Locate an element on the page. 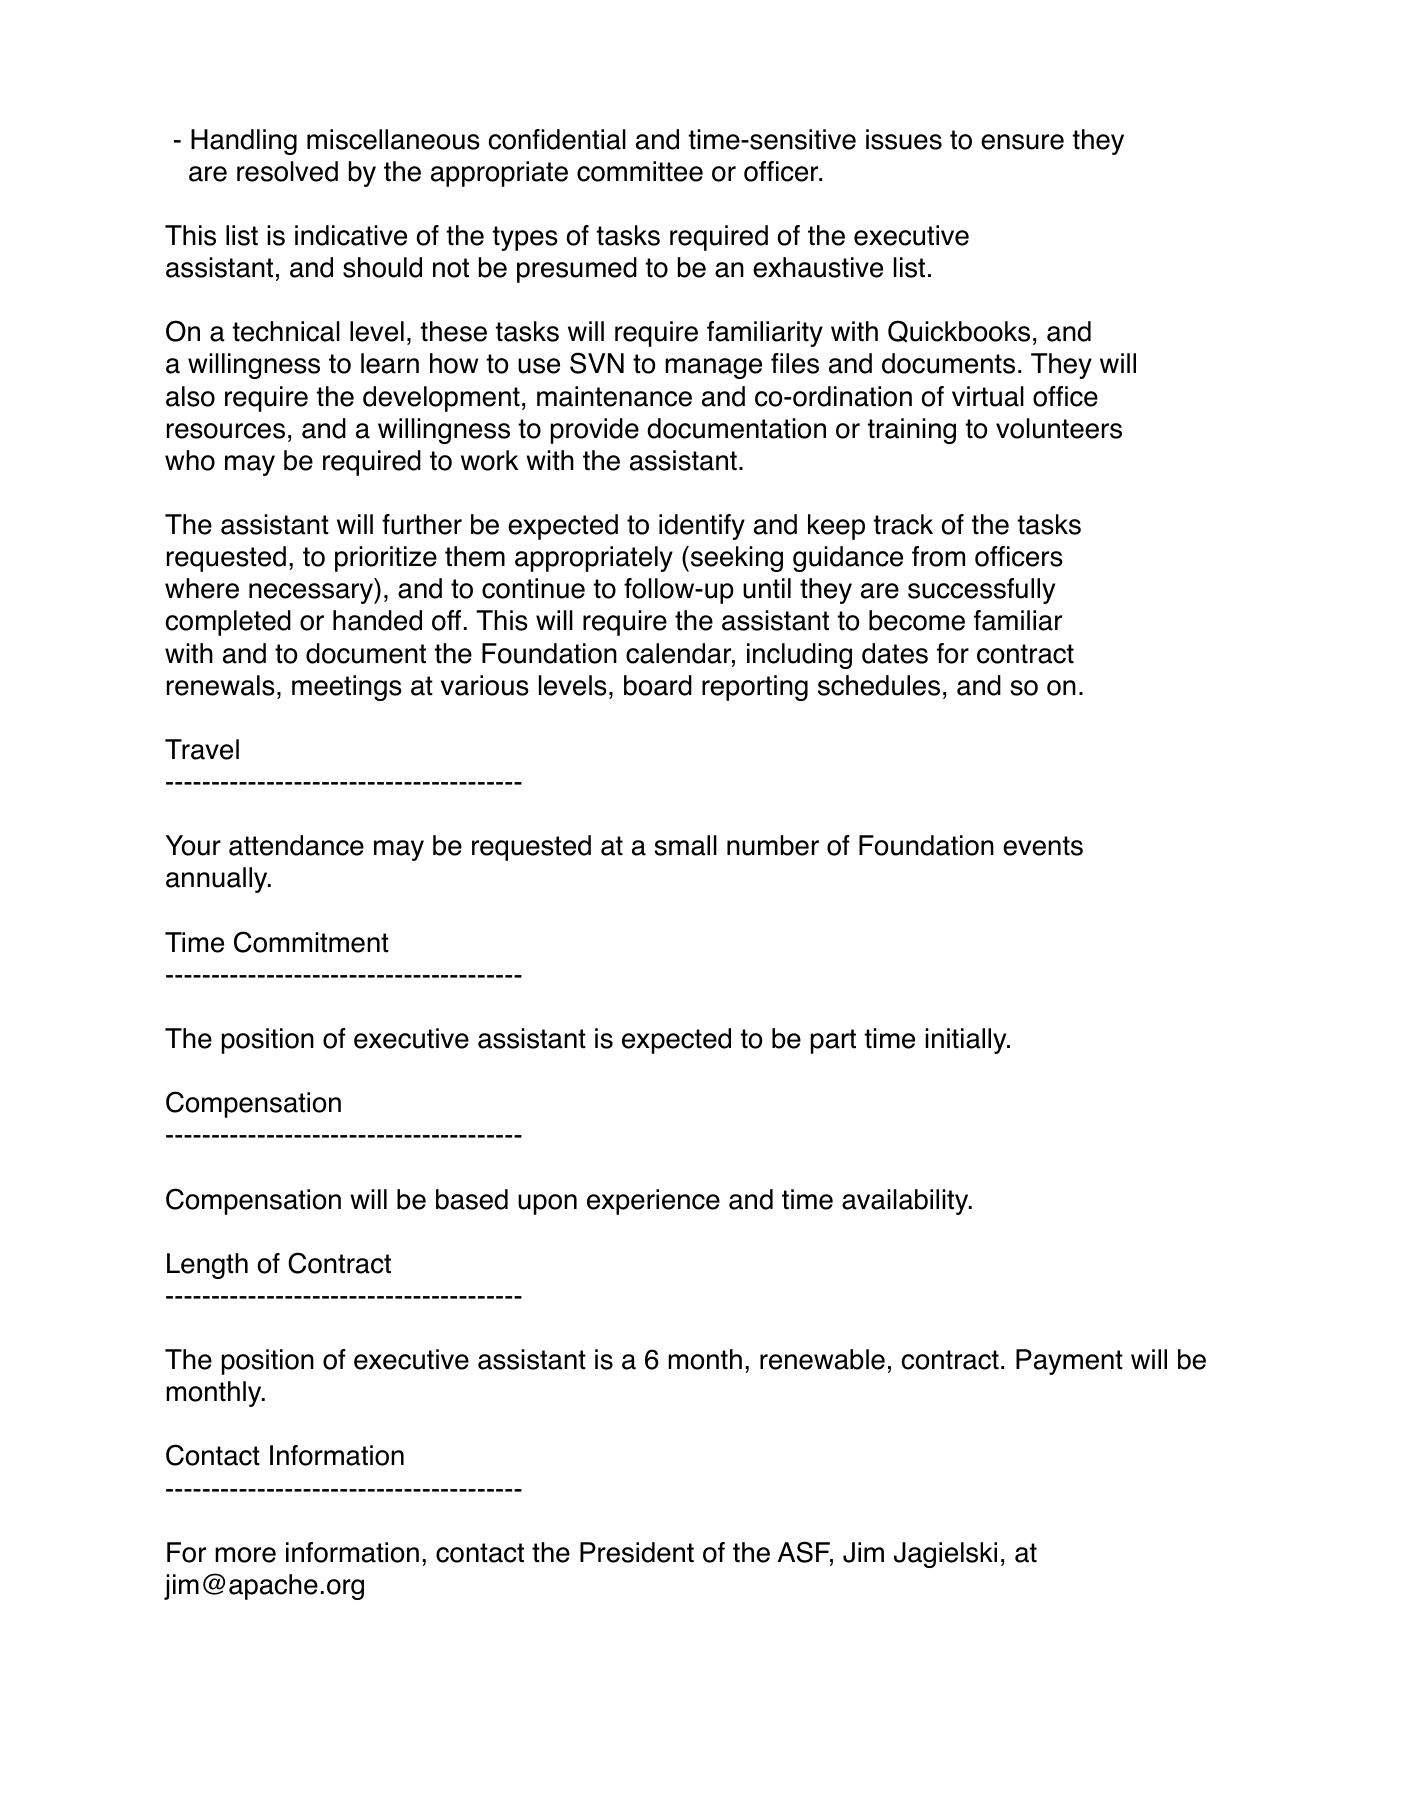  events is located at coordinates (1043, 846).
